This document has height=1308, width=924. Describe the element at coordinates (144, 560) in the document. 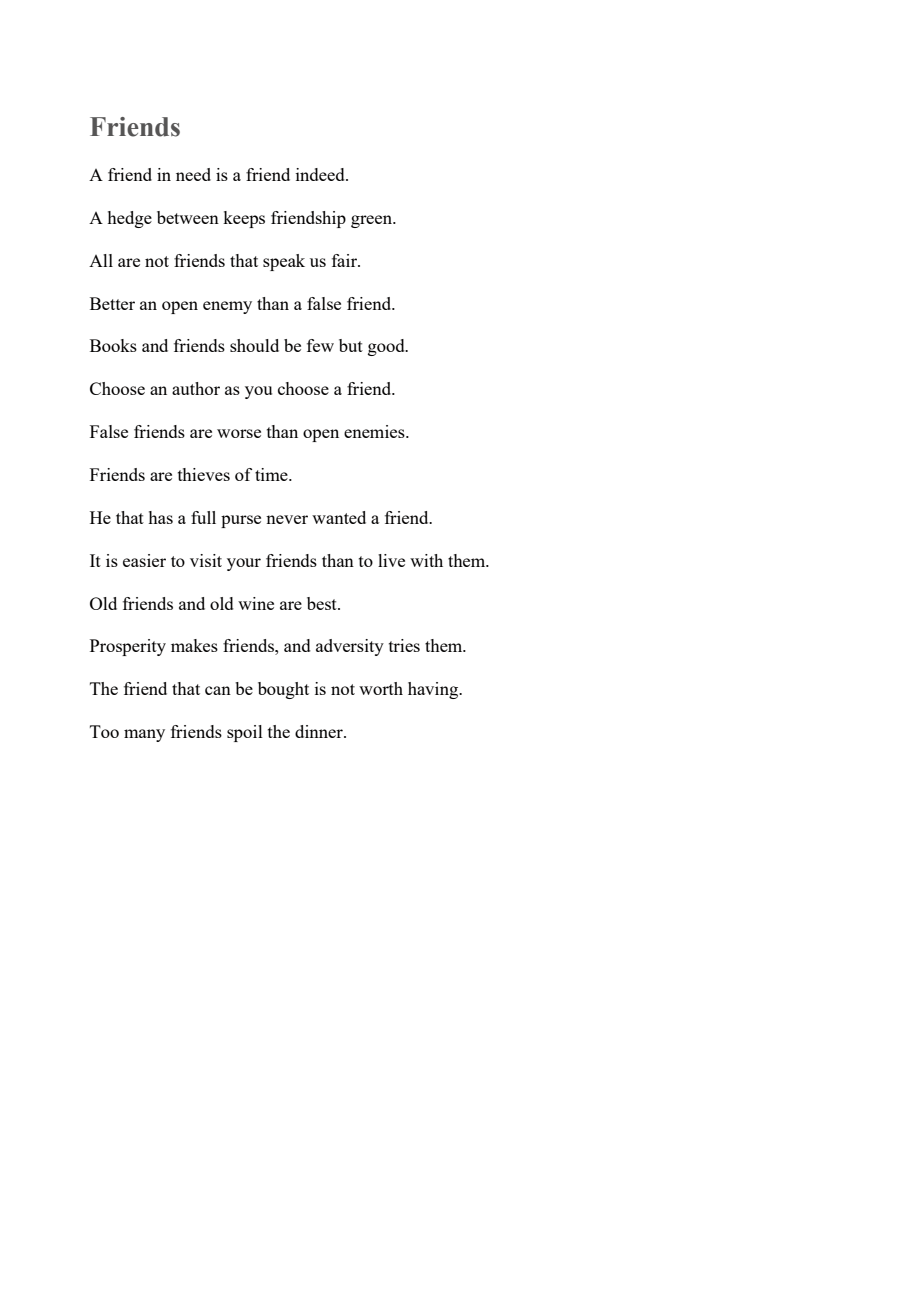

I see `easier` at that location.
